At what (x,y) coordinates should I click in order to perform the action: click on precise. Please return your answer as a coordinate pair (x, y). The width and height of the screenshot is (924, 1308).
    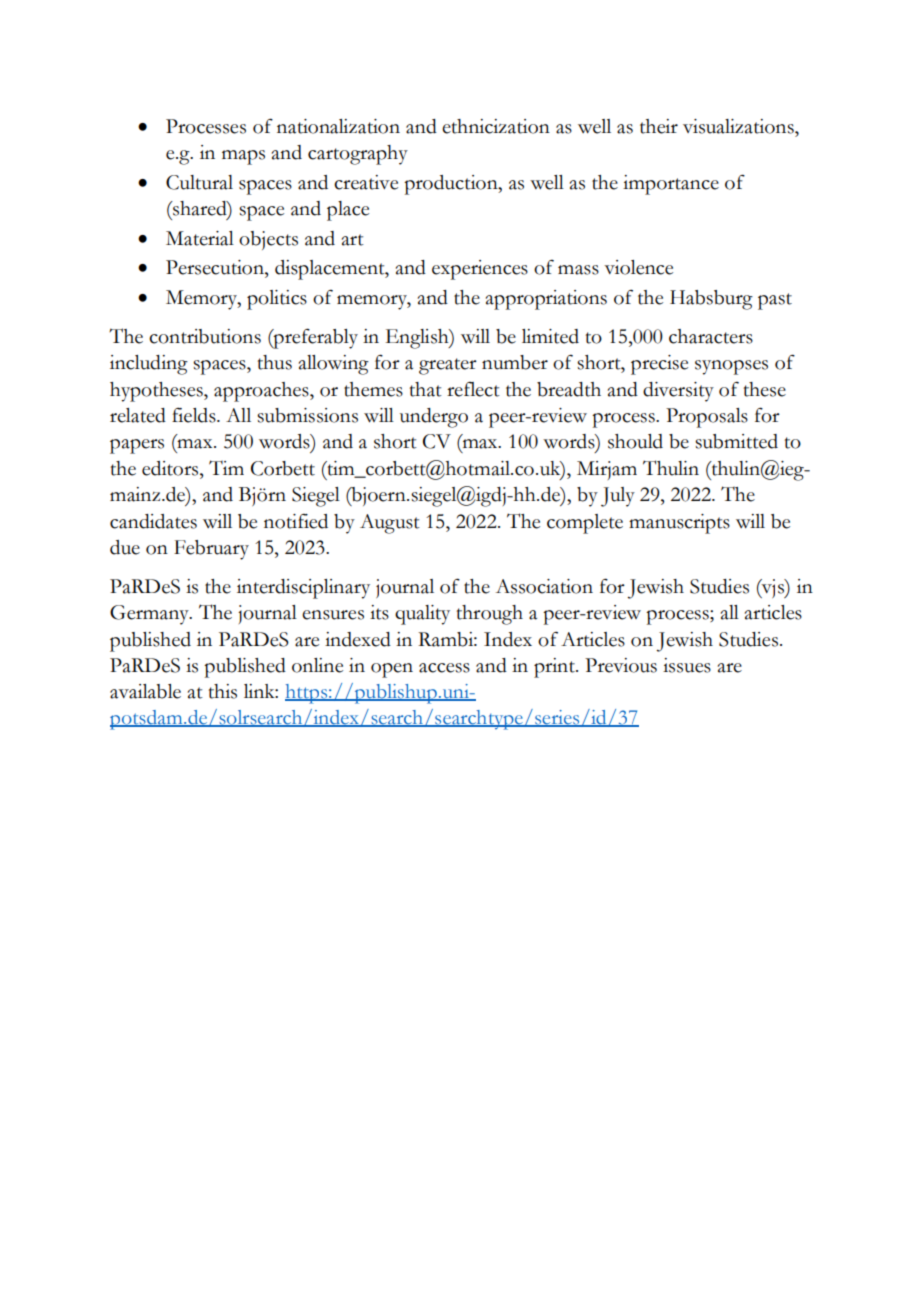
    Looking at the image, I should click on (659, 365).
